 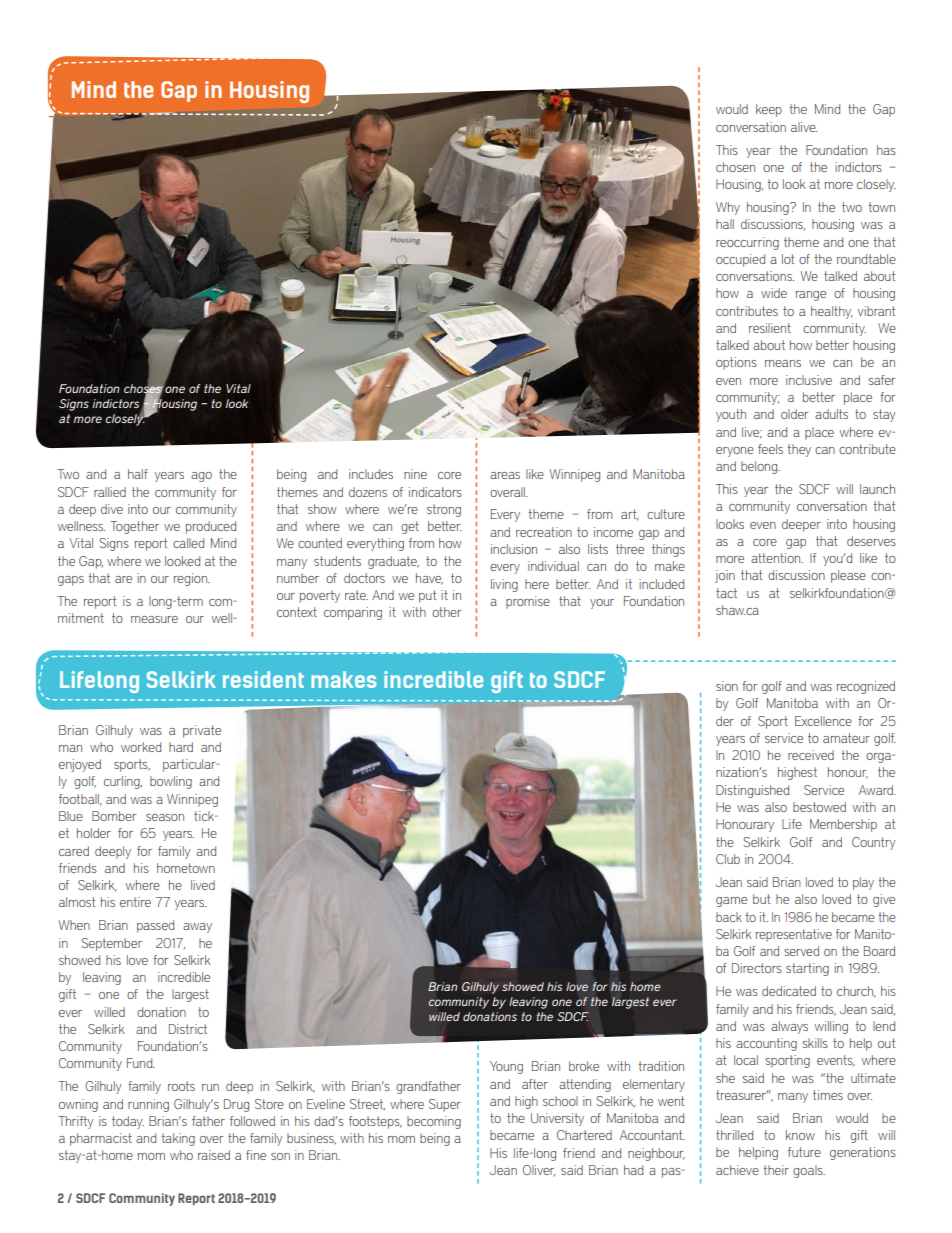 What do you see at coordinates (178, 1139) in the page?
I see `taking` at bounding box center [178, 1139].
